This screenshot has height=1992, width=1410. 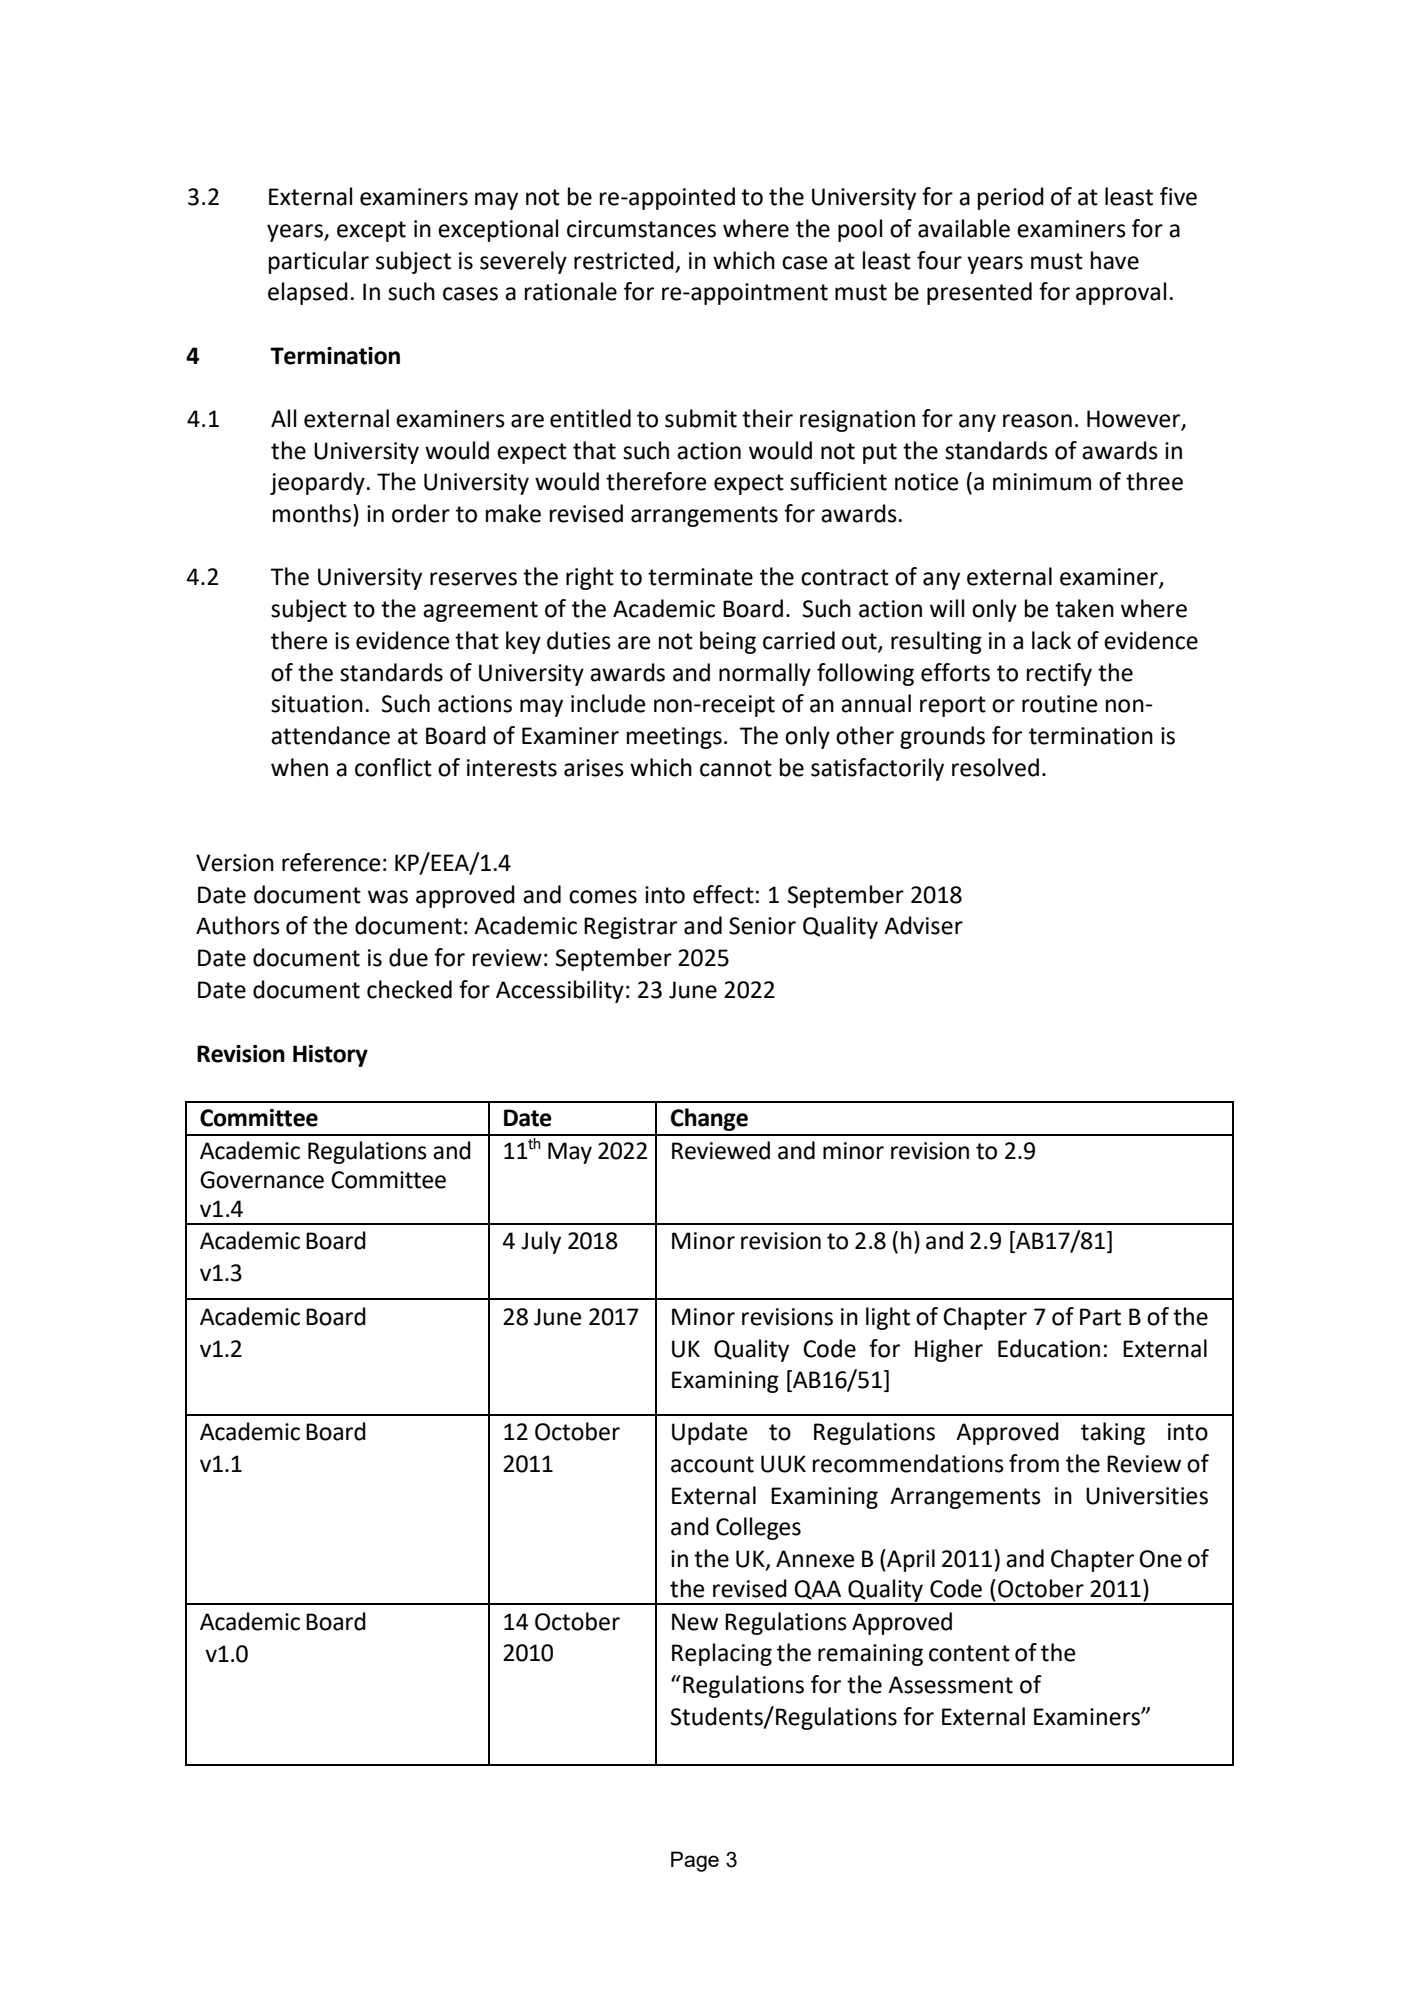 What do you see at coordinates (923, 925) in the screenshot?
I see `Adviser` at bounding box center [923, 925].
